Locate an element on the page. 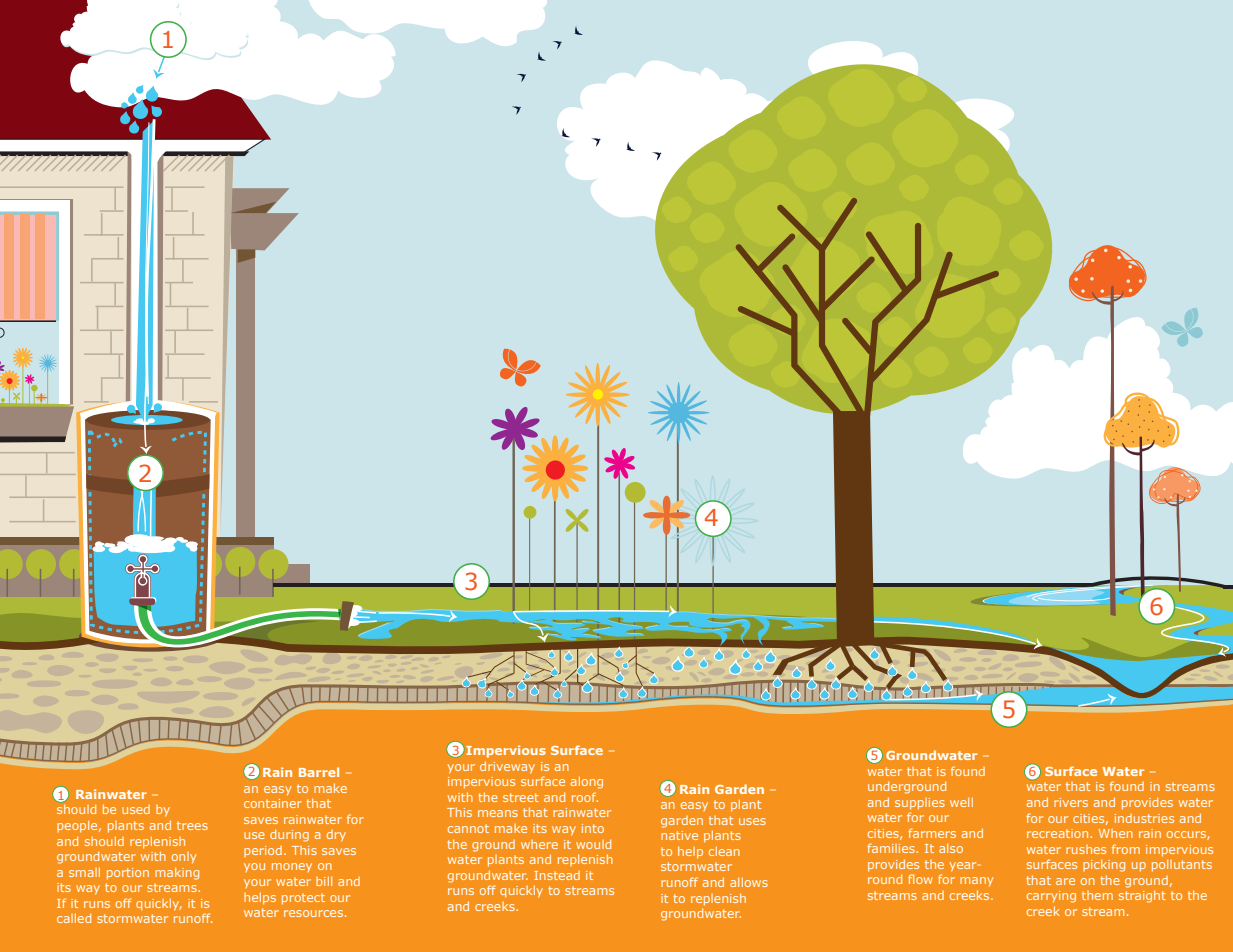 The width and height of the document is (1233, 952). protect is located at coordinates (303, 899).
